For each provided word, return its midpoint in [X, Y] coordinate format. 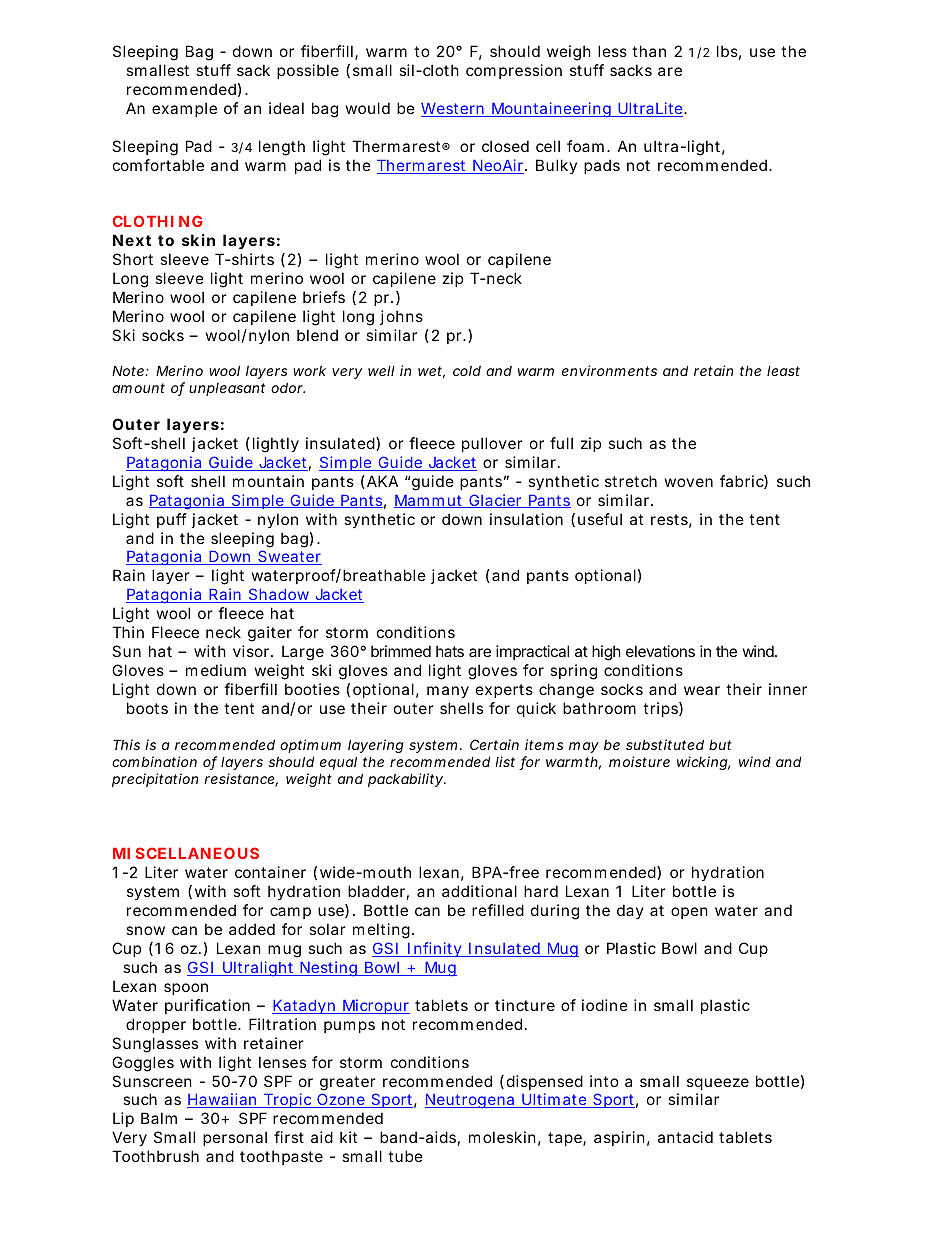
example [184, 109]
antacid [685, 1137]
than [649, 51]
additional [479, 891]
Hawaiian [223, 1100]
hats [450, 651]
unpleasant [227, 389]
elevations [660, 651]
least [783, 371]
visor [252, 651]
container [270, 872]
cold [467, 371]
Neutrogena [471, 1101]
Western [453, 110]
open [689, 913]
